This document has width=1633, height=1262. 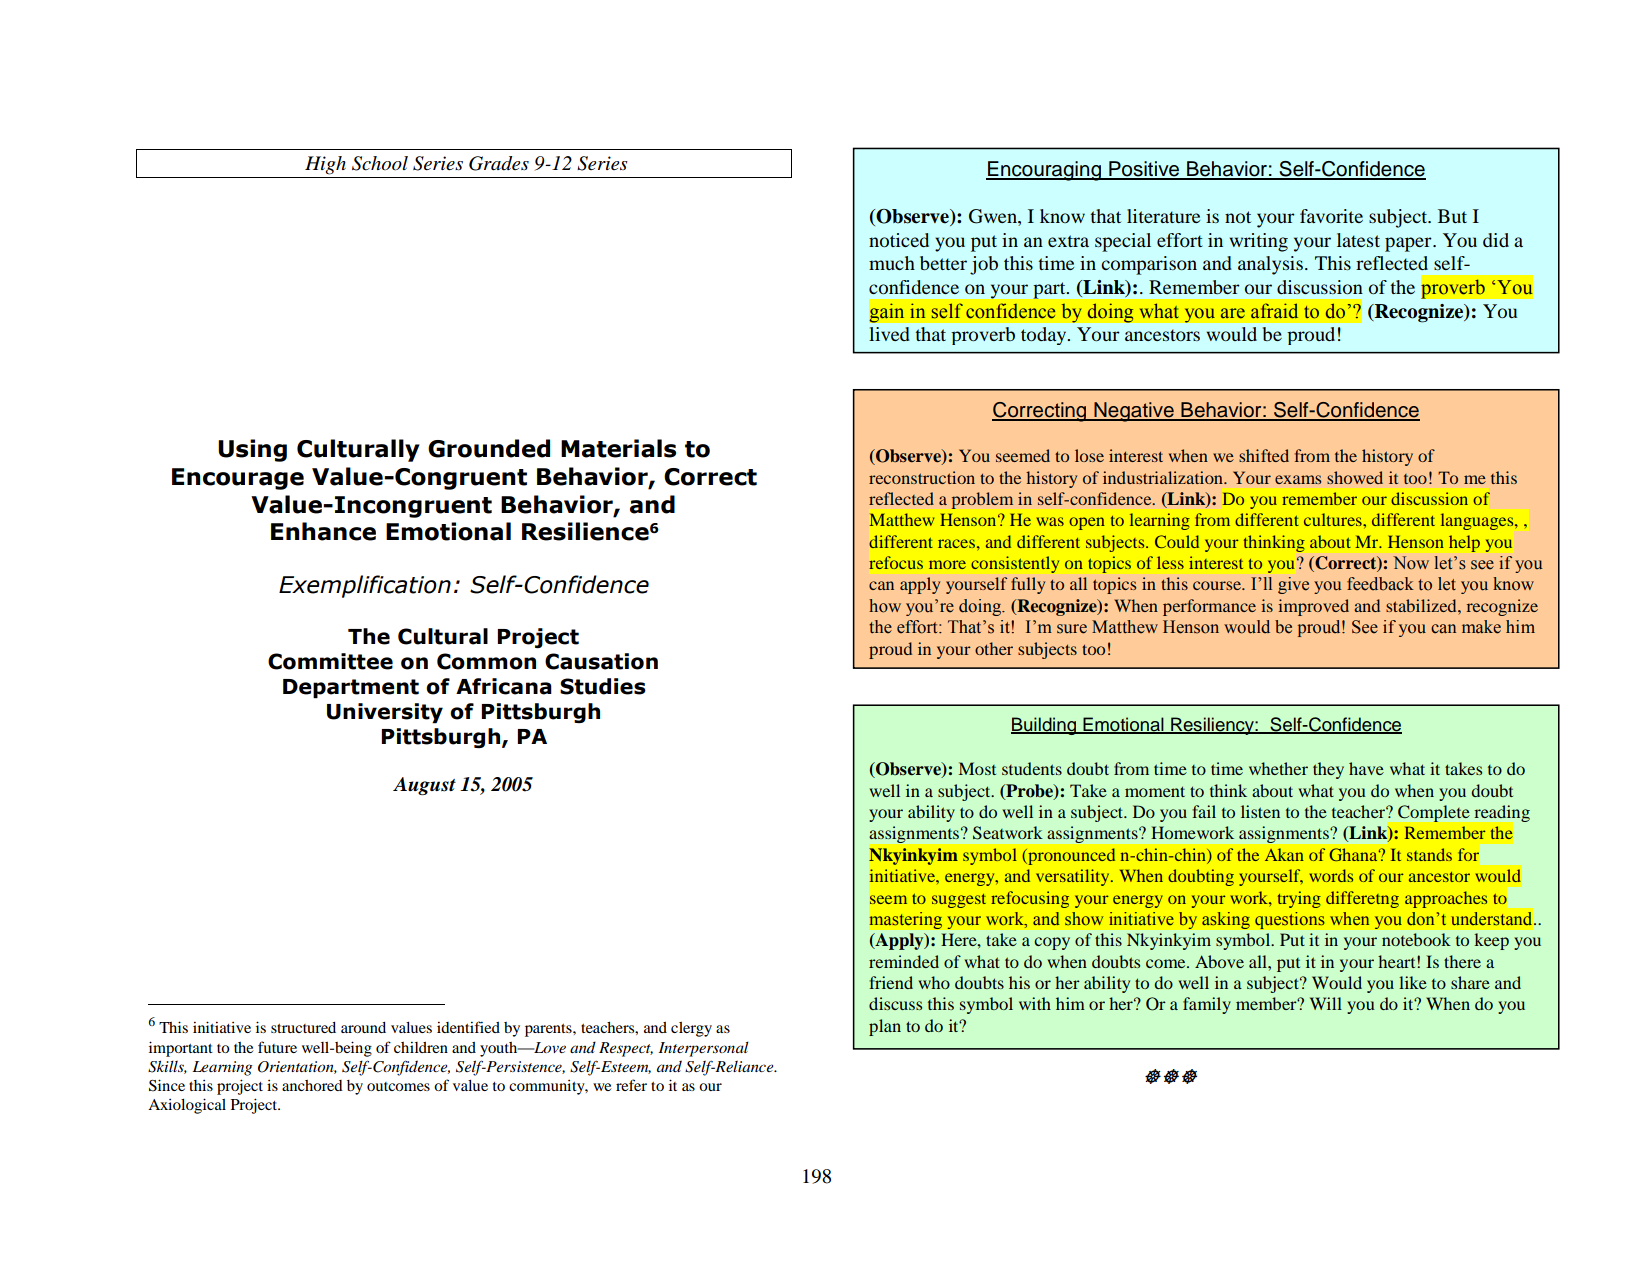 What do you see at coordinates (1331, 216) in the document?
I see `favorite` at bounding box center [1331, 216].
